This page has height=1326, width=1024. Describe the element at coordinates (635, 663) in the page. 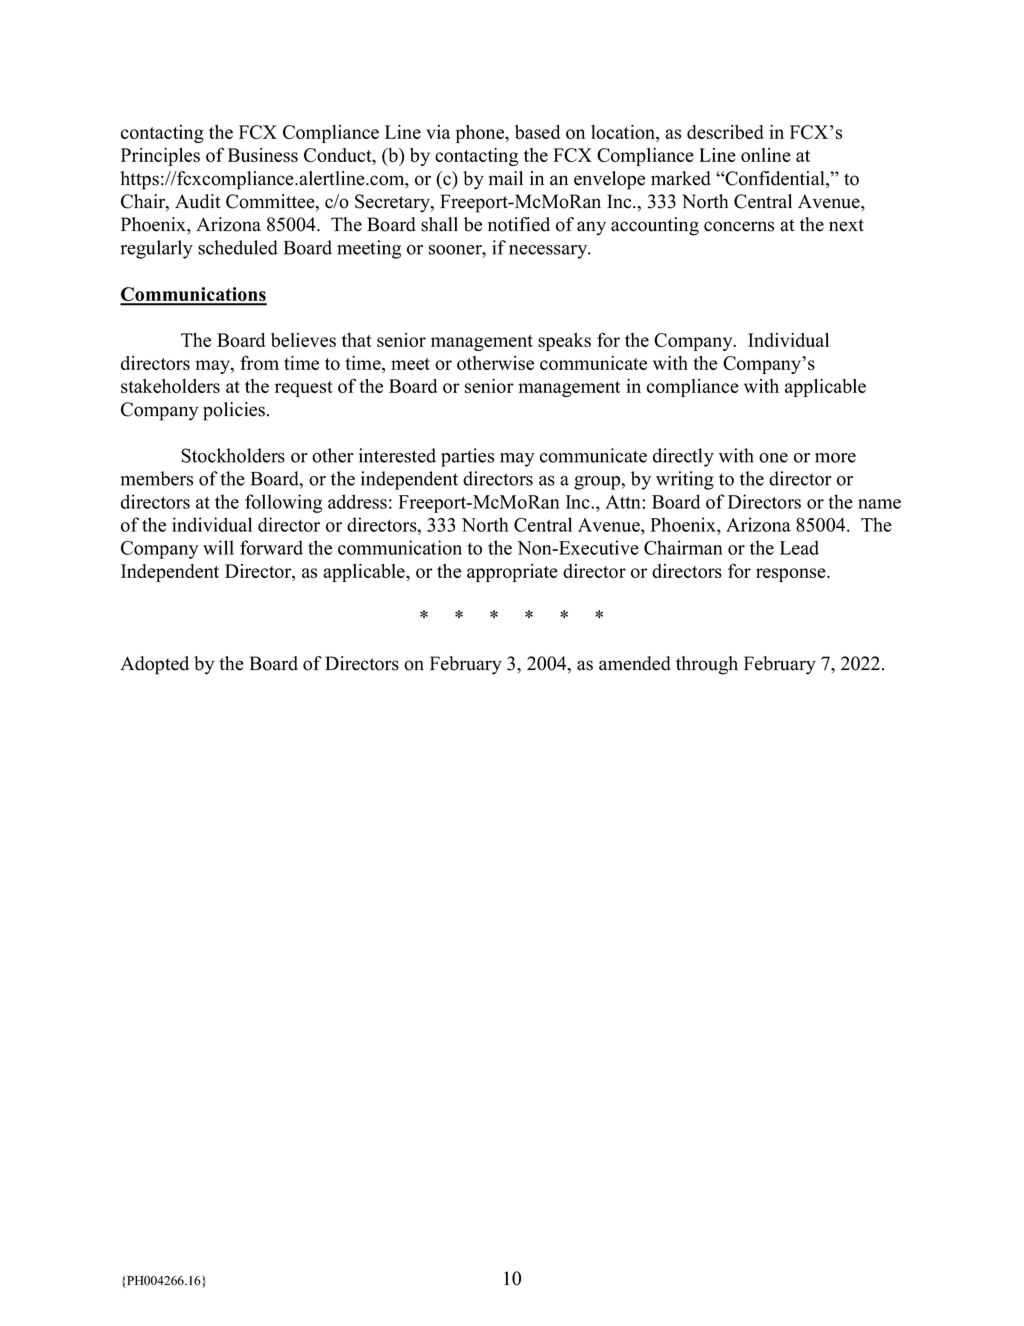

I see `amended` at that location.
